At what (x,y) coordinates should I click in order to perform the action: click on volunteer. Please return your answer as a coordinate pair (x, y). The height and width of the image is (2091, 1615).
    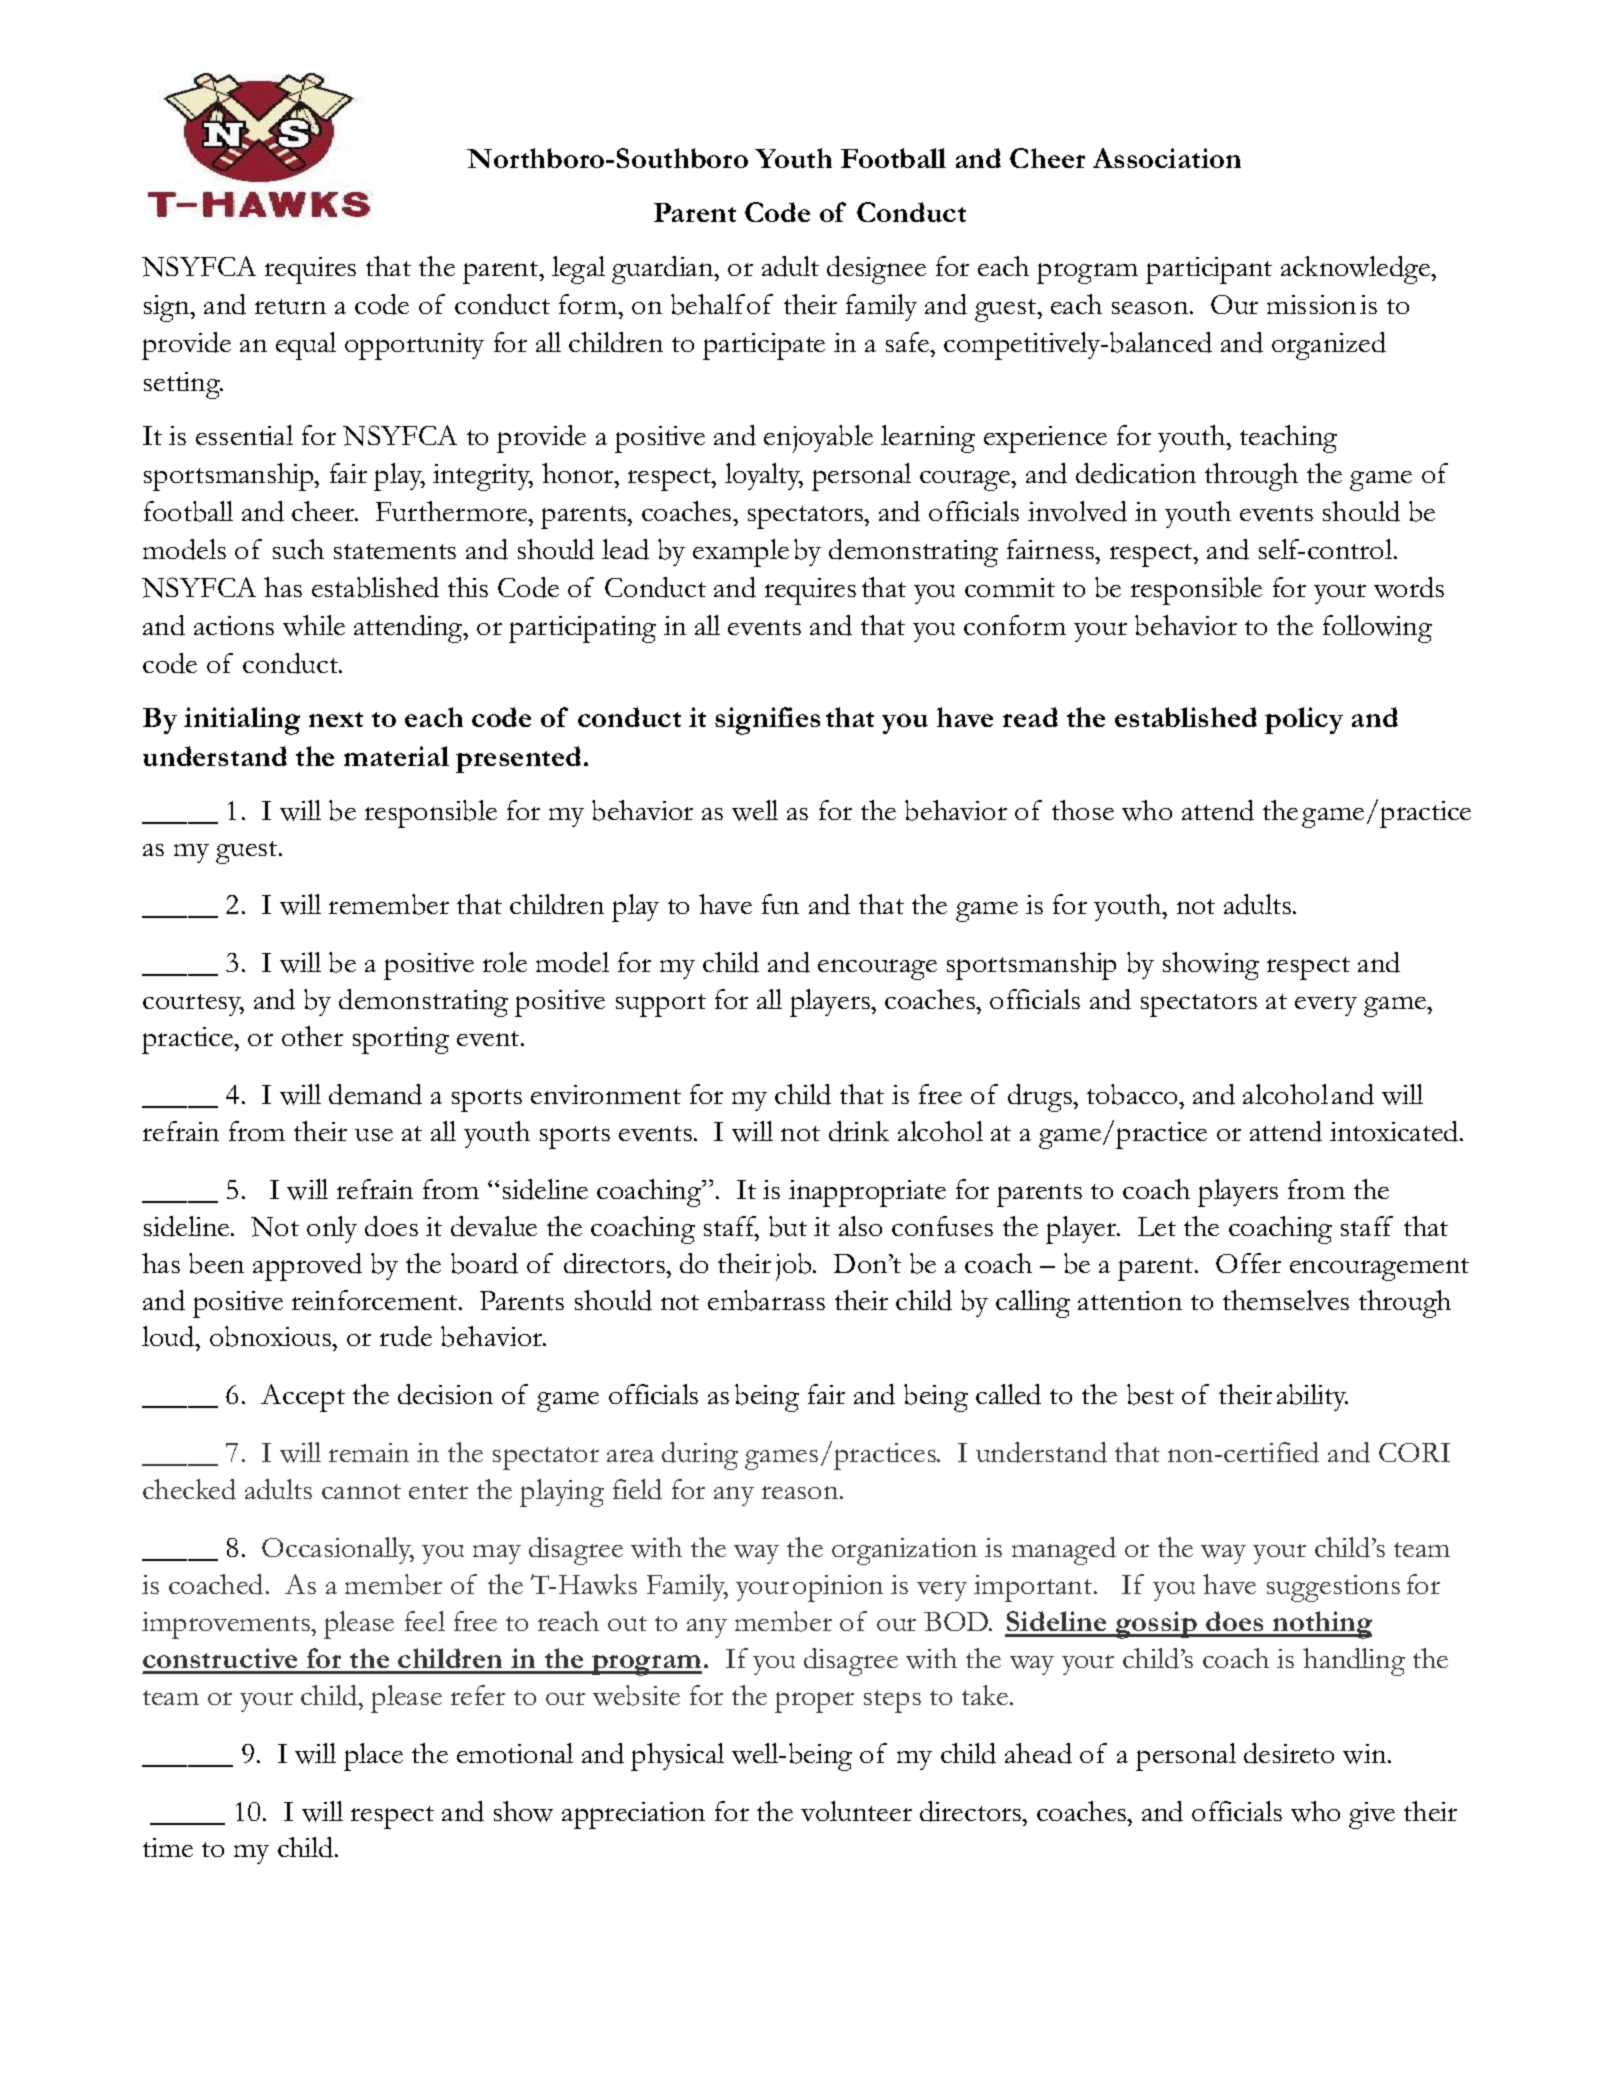
    Looking at the image, I should click on (856, 1811).
